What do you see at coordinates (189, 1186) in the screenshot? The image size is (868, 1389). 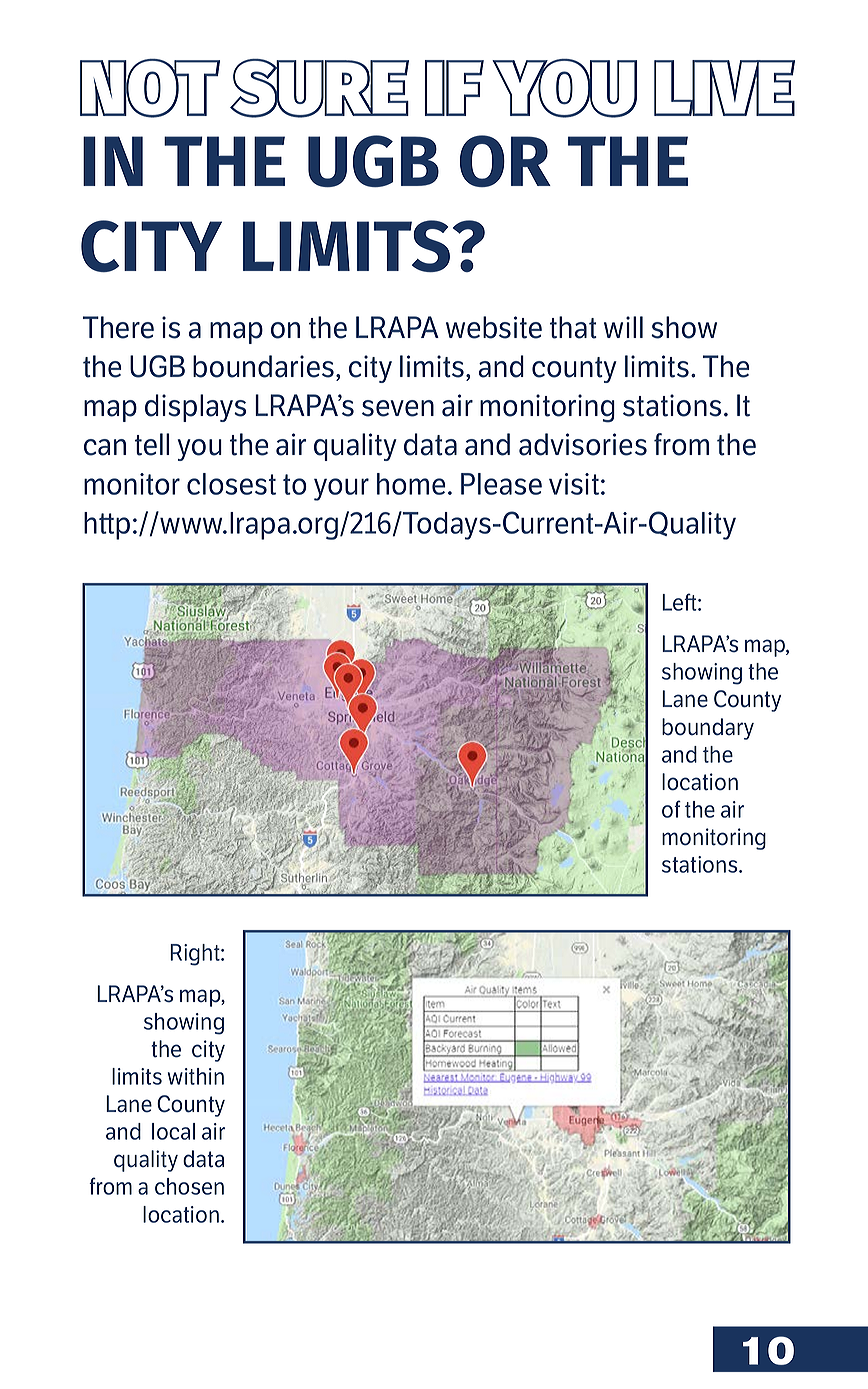 I see `chosen` at bounding box center [189, 1186].
